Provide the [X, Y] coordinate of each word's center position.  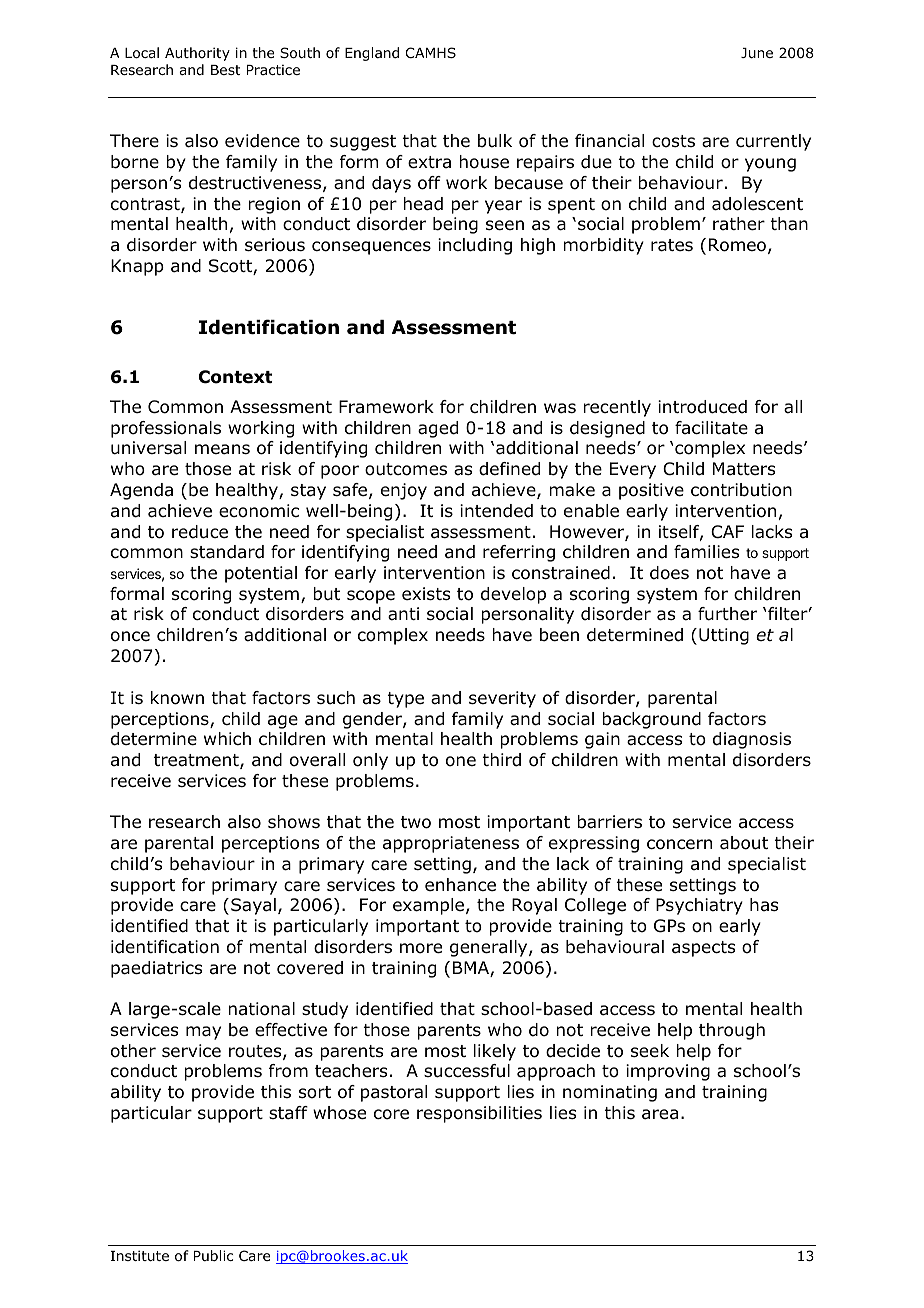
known [177, 698]
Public [213, 1255]
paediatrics [156, 969]
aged [438, 429]
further [727, 614]
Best [226, 70]
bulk [495, 141]
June [757, 53]
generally [490, 948]
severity [502, 699]
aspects [703, 949]
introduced [702, 407]
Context [235, 377]
